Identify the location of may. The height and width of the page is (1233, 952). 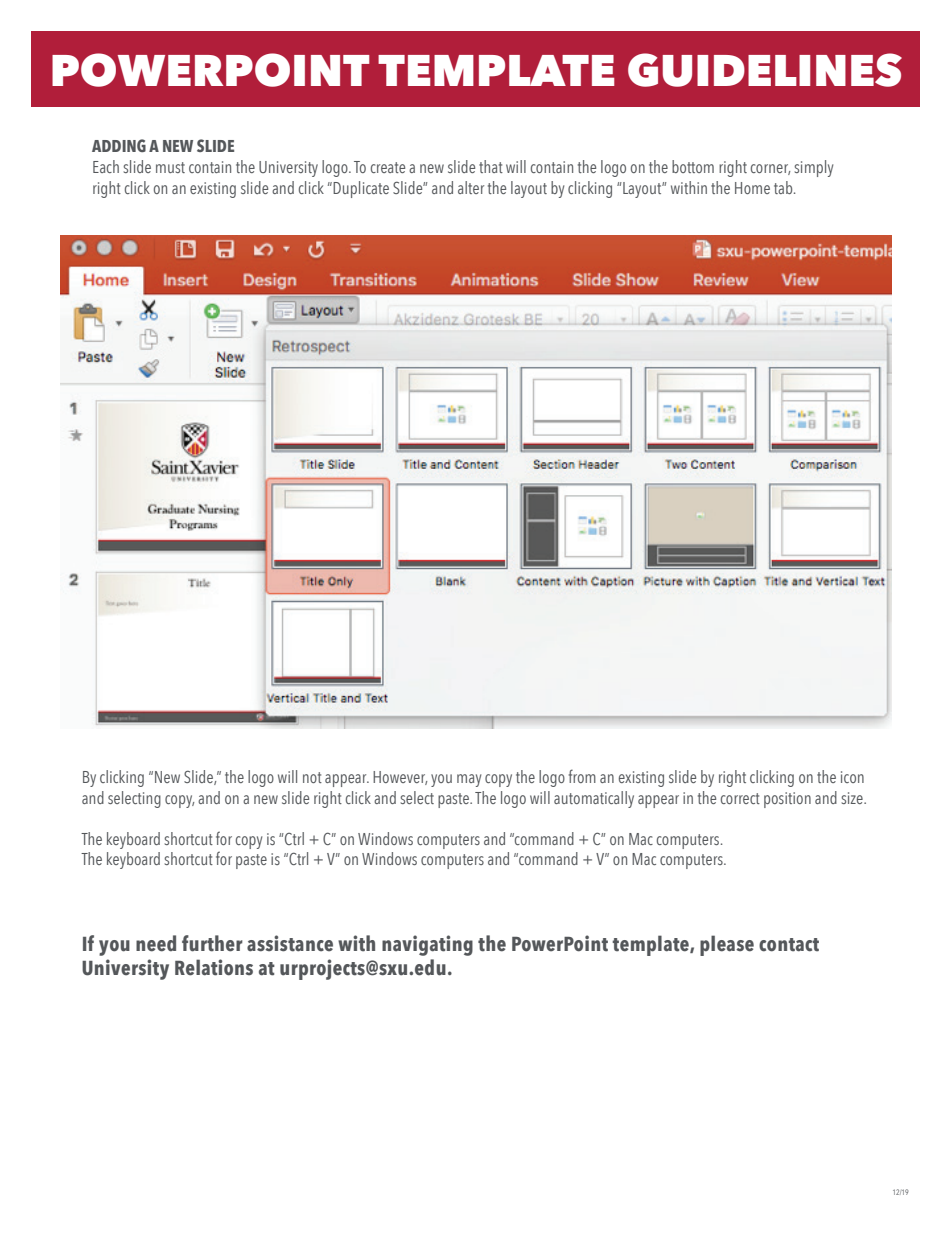
(469, 780).
